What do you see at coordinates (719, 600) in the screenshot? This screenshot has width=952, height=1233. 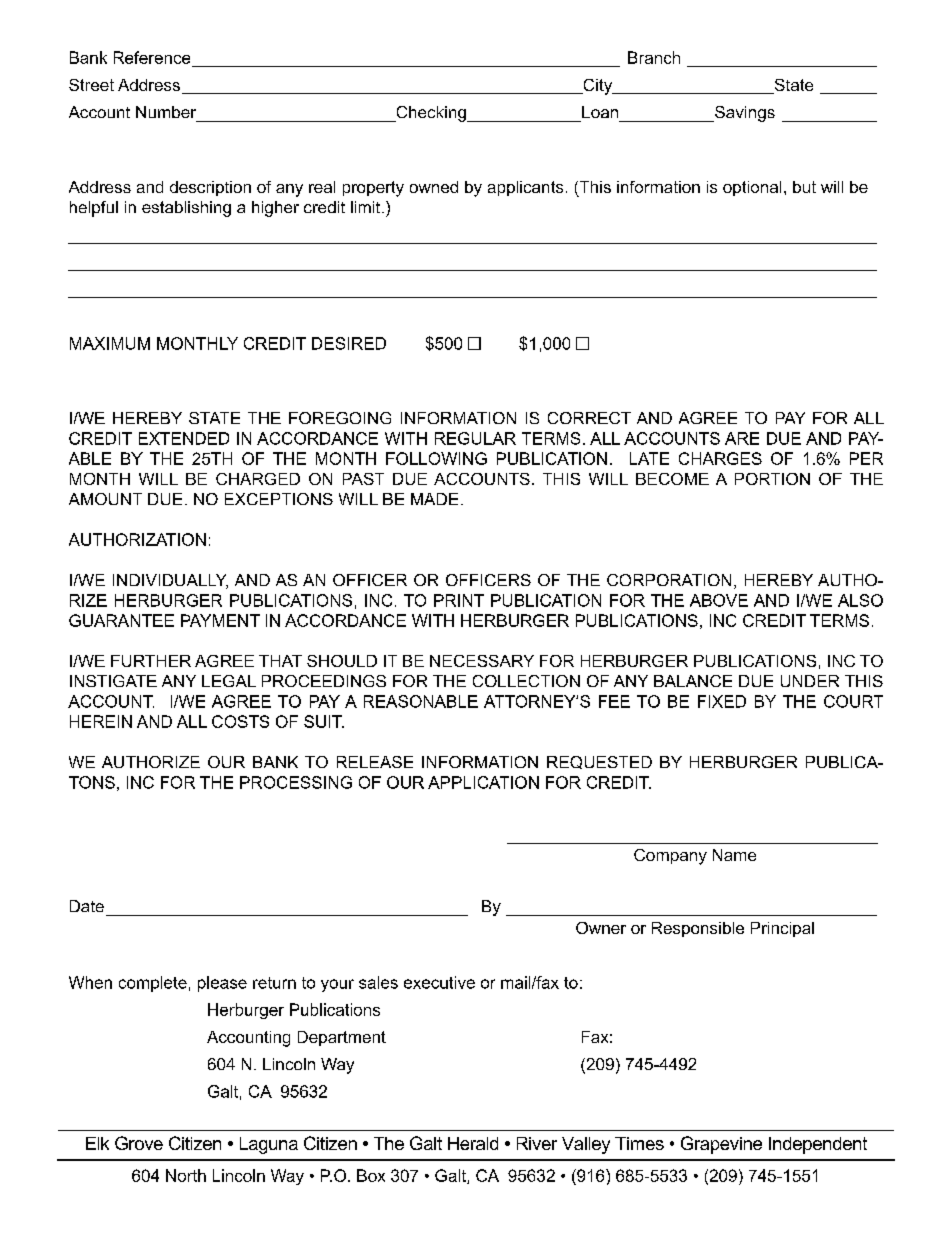 I see `above` at bounding box center [719, 600].
